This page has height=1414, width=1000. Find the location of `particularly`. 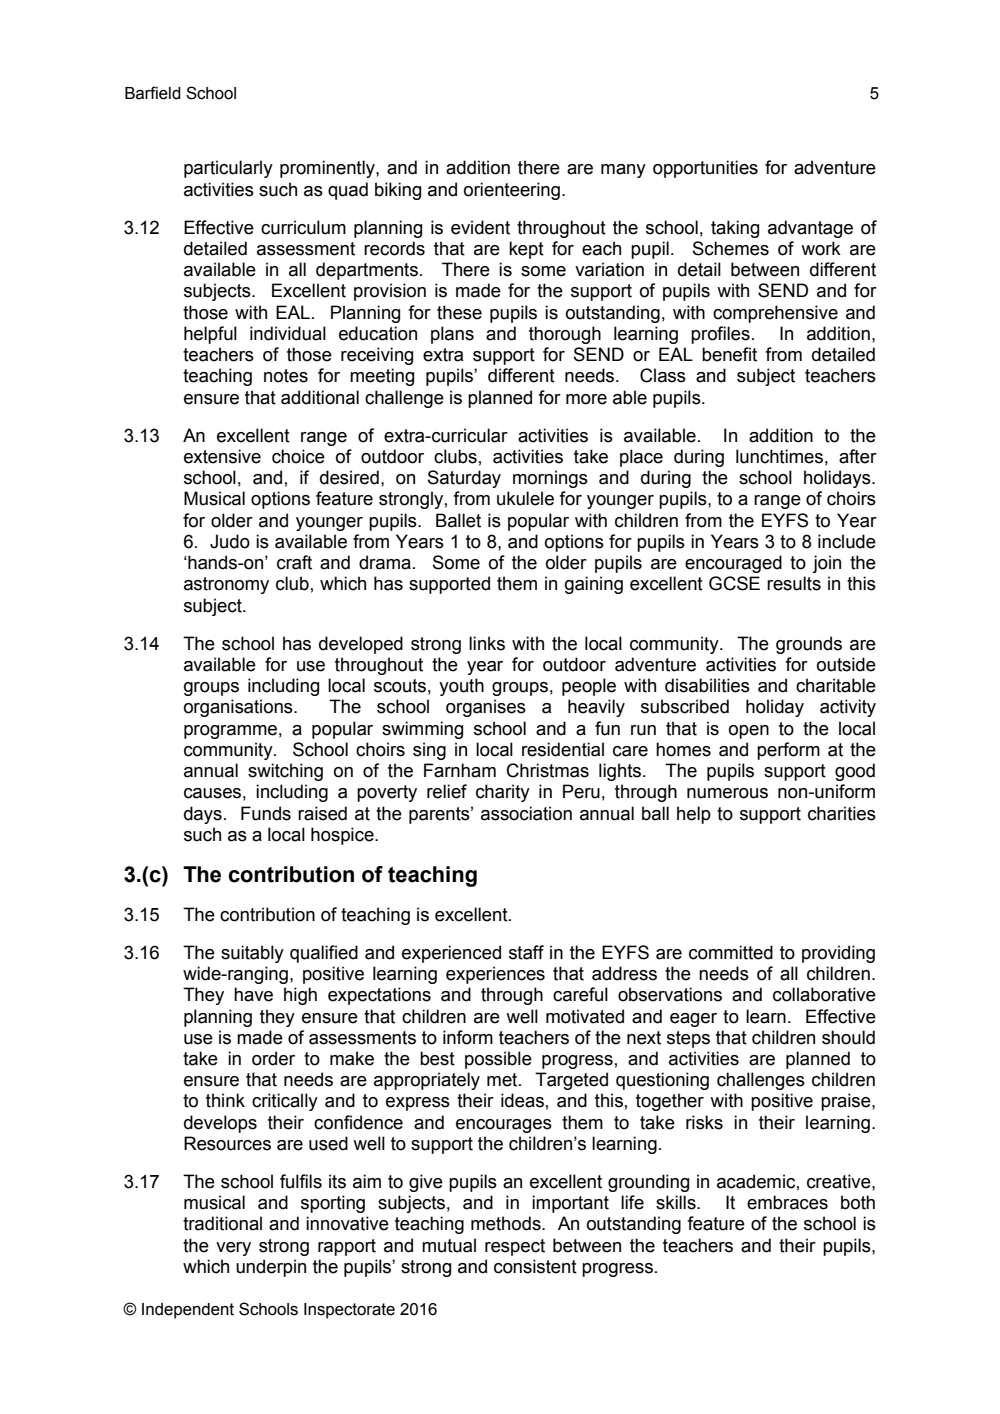

particularly is located at coordinates (228, 169).
